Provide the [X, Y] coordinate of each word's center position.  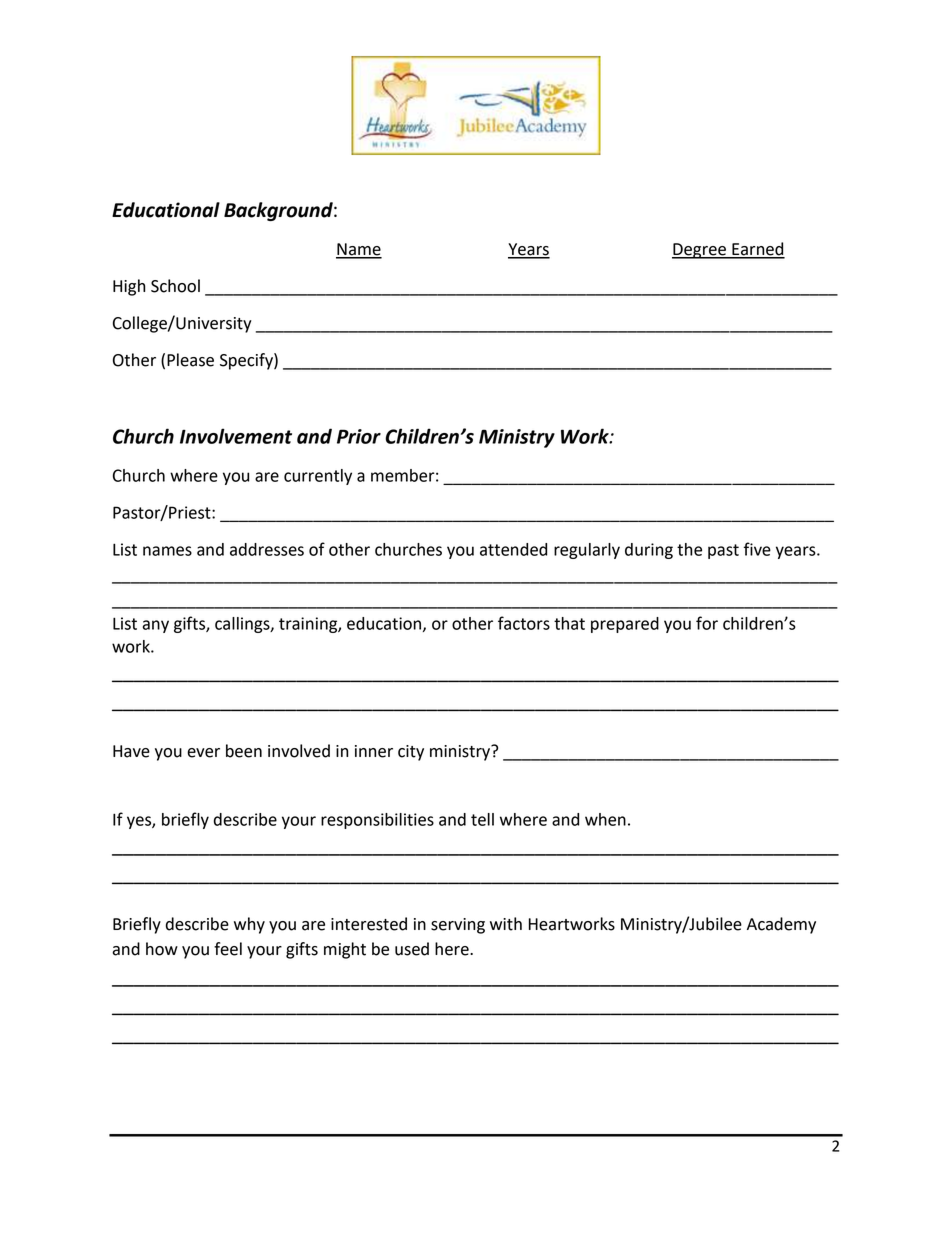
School [175, 286]
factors [524, 623]
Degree [700, 251]
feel [228, 949]
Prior [359, 436]
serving [458, 926]
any [155, 626]
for [707, 623]
